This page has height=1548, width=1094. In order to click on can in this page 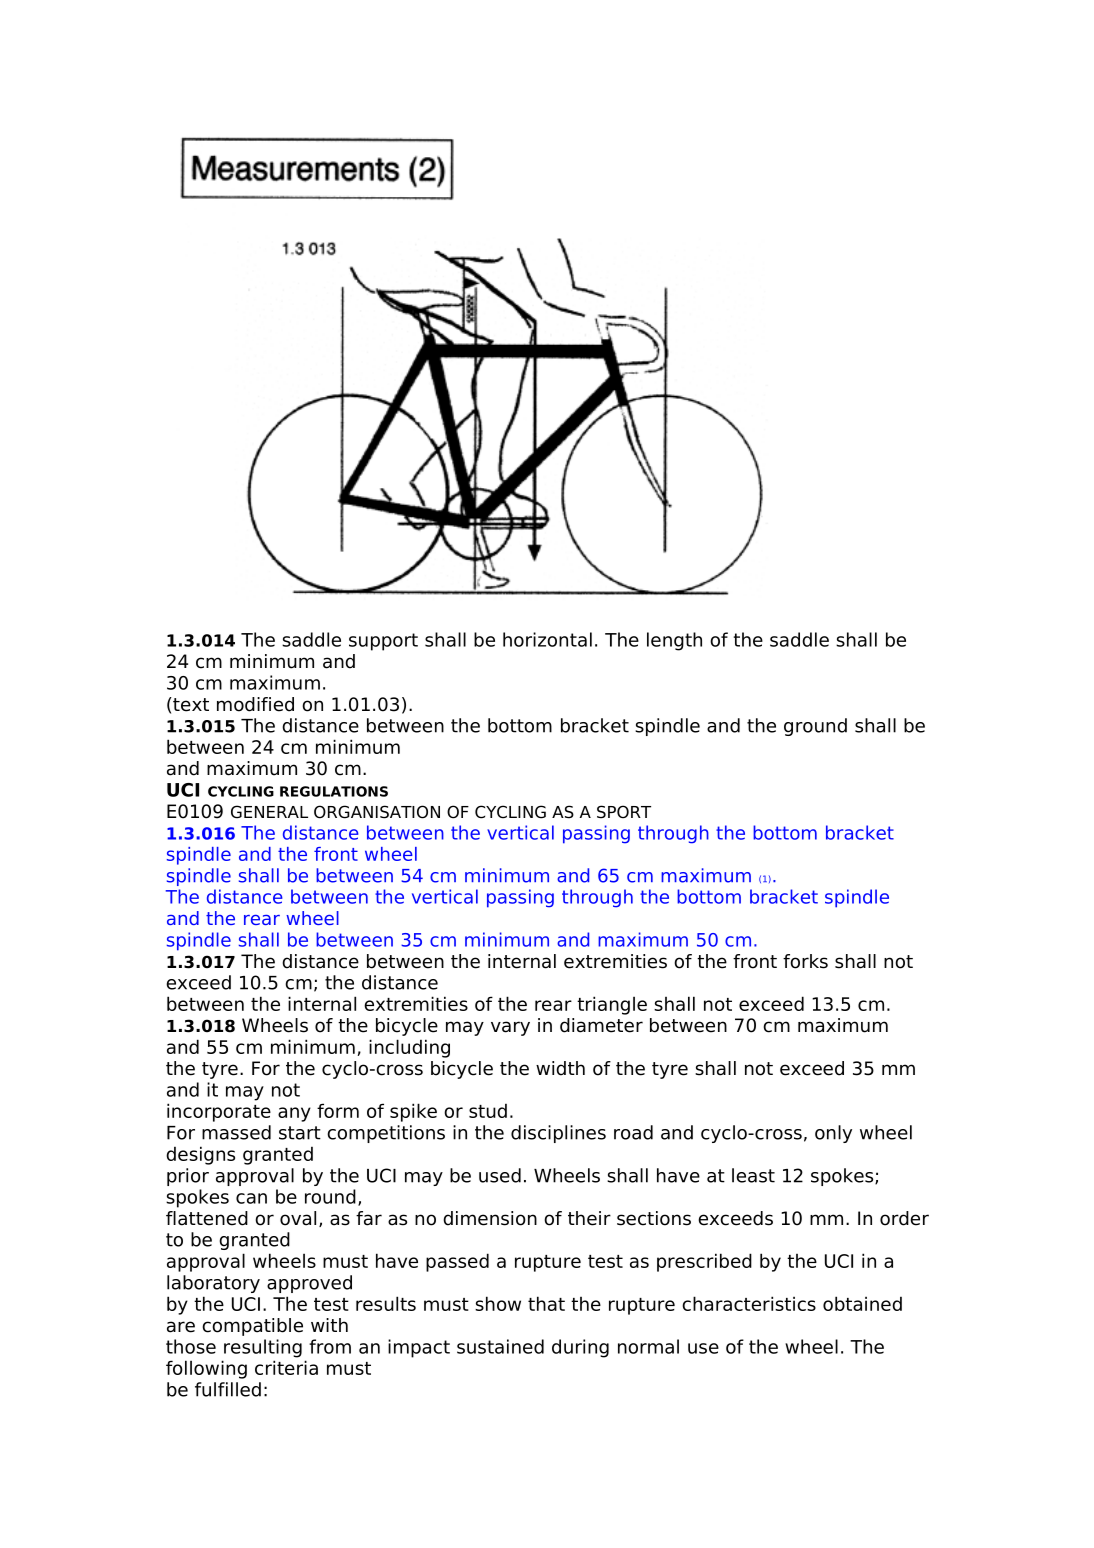, I will do `click(251, 1198)`.
